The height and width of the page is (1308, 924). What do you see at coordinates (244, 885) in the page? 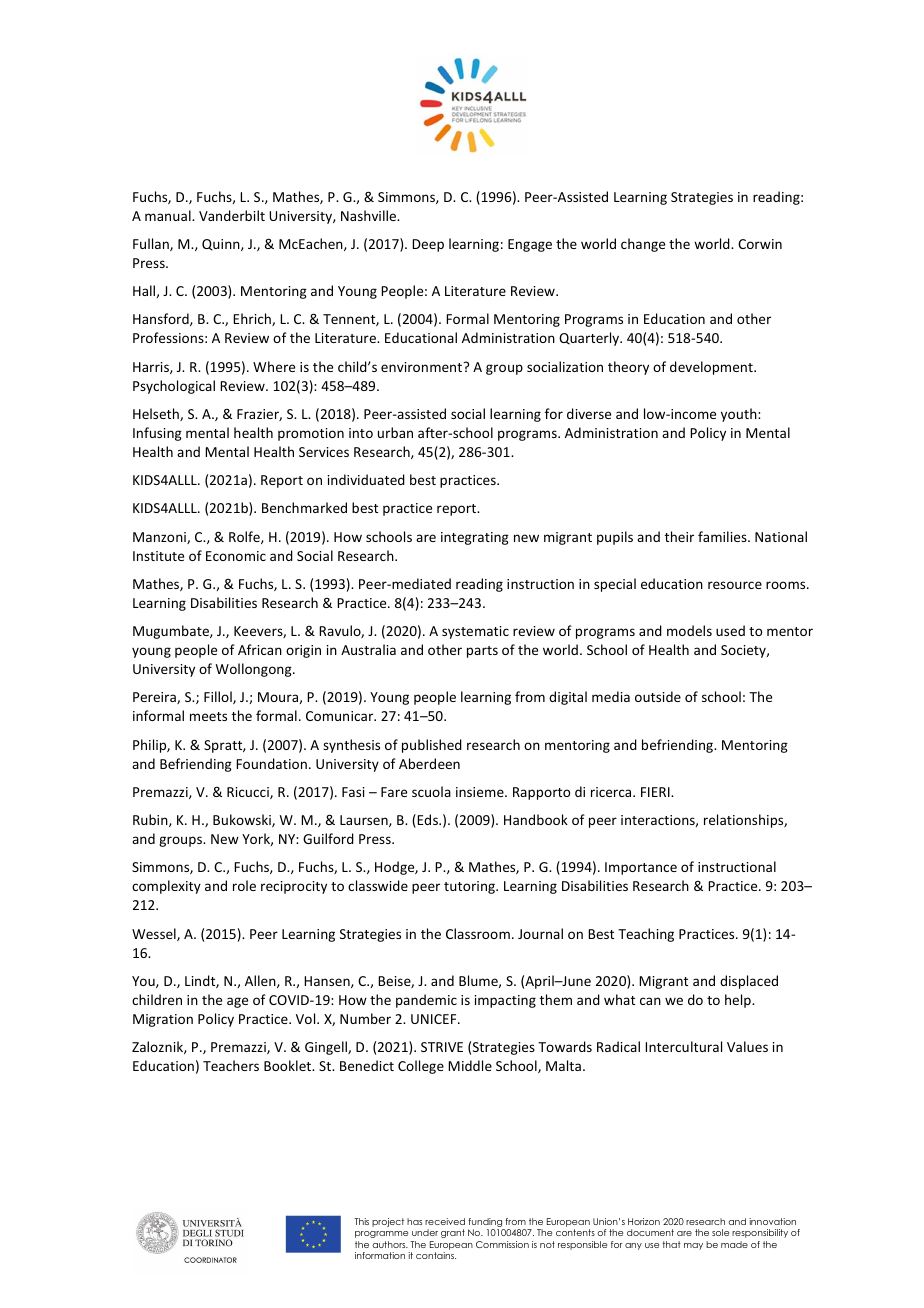
I see `role` at bounding box center [244, 885].
